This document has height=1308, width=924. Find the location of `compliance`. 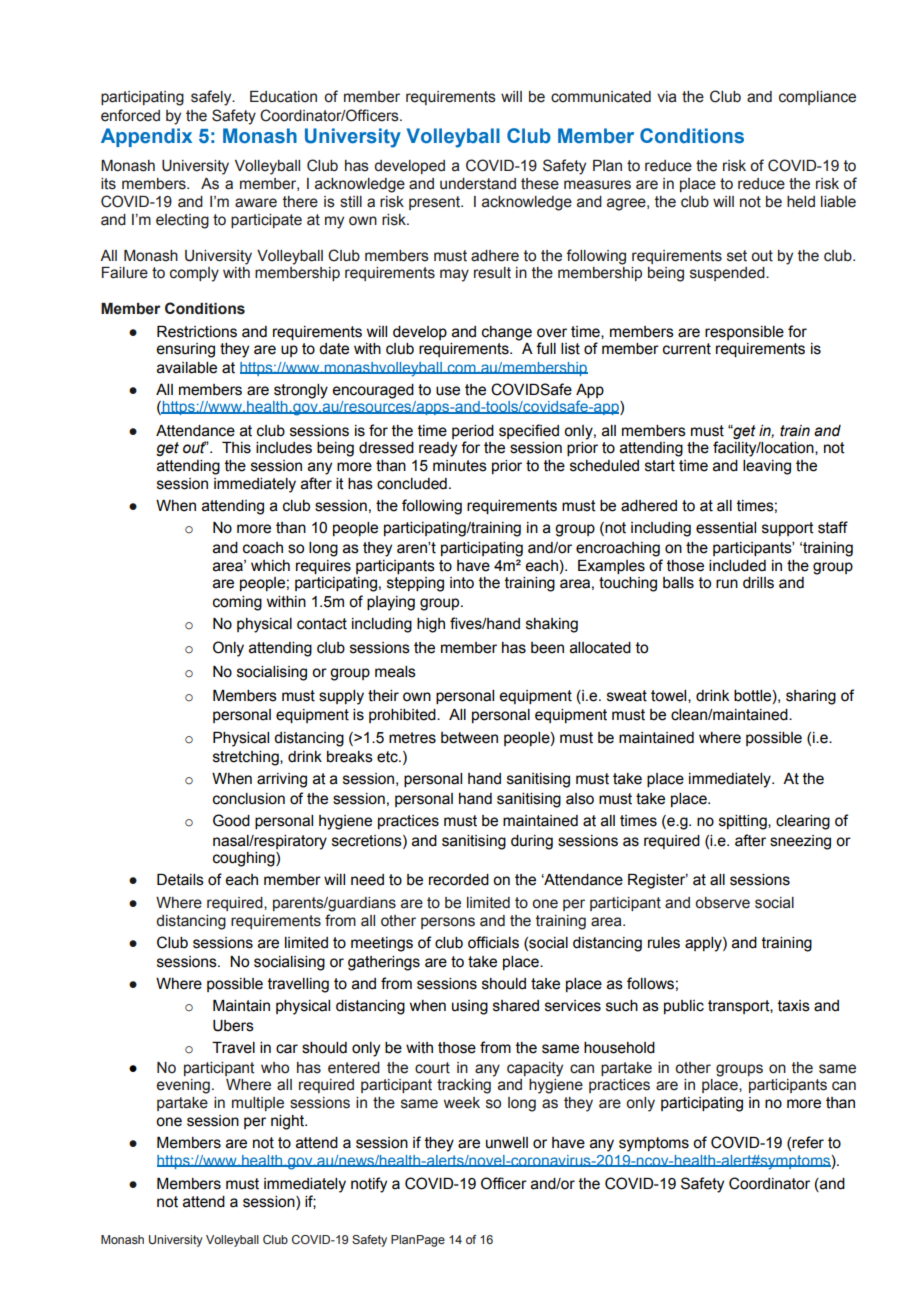

compliance is located at coordinates (817, 98).
